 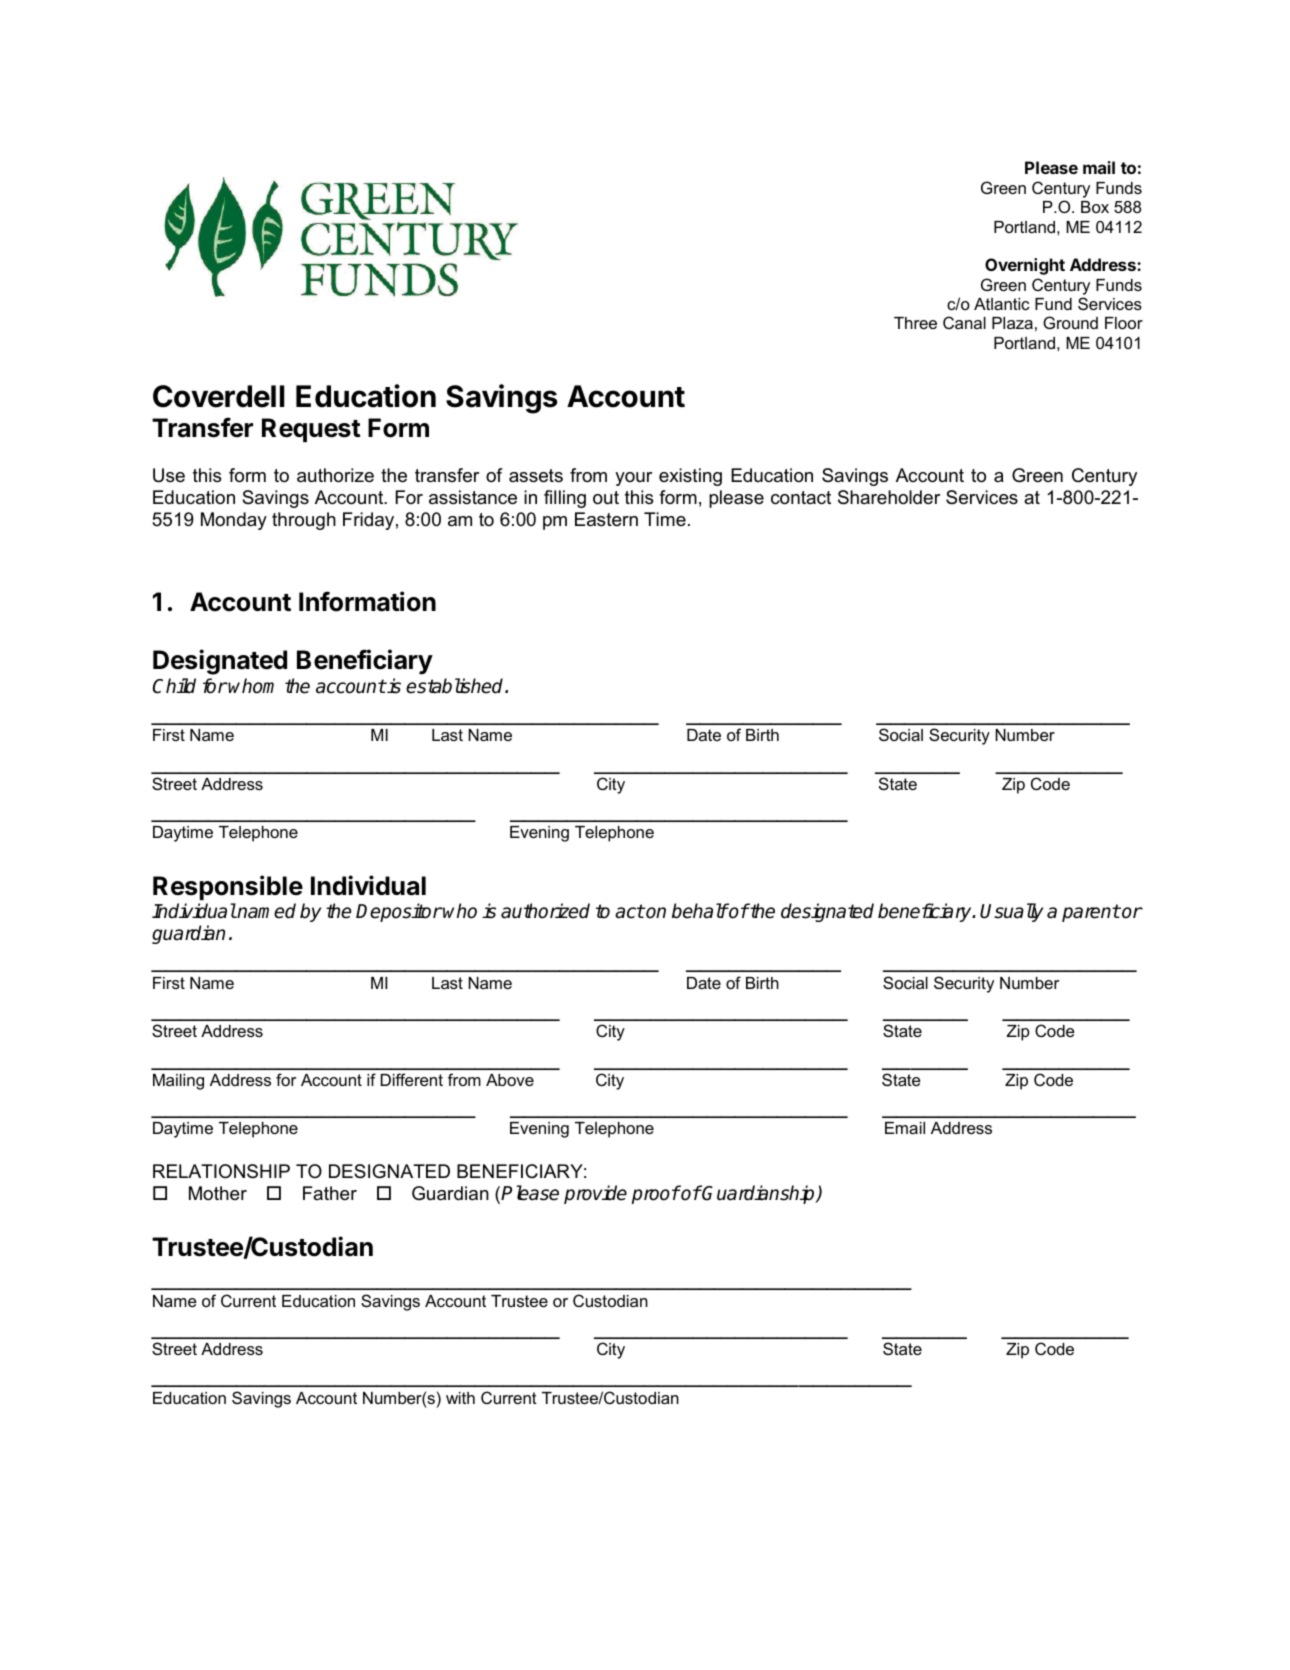 I want to click on Three, so click(x=915, y=323).
